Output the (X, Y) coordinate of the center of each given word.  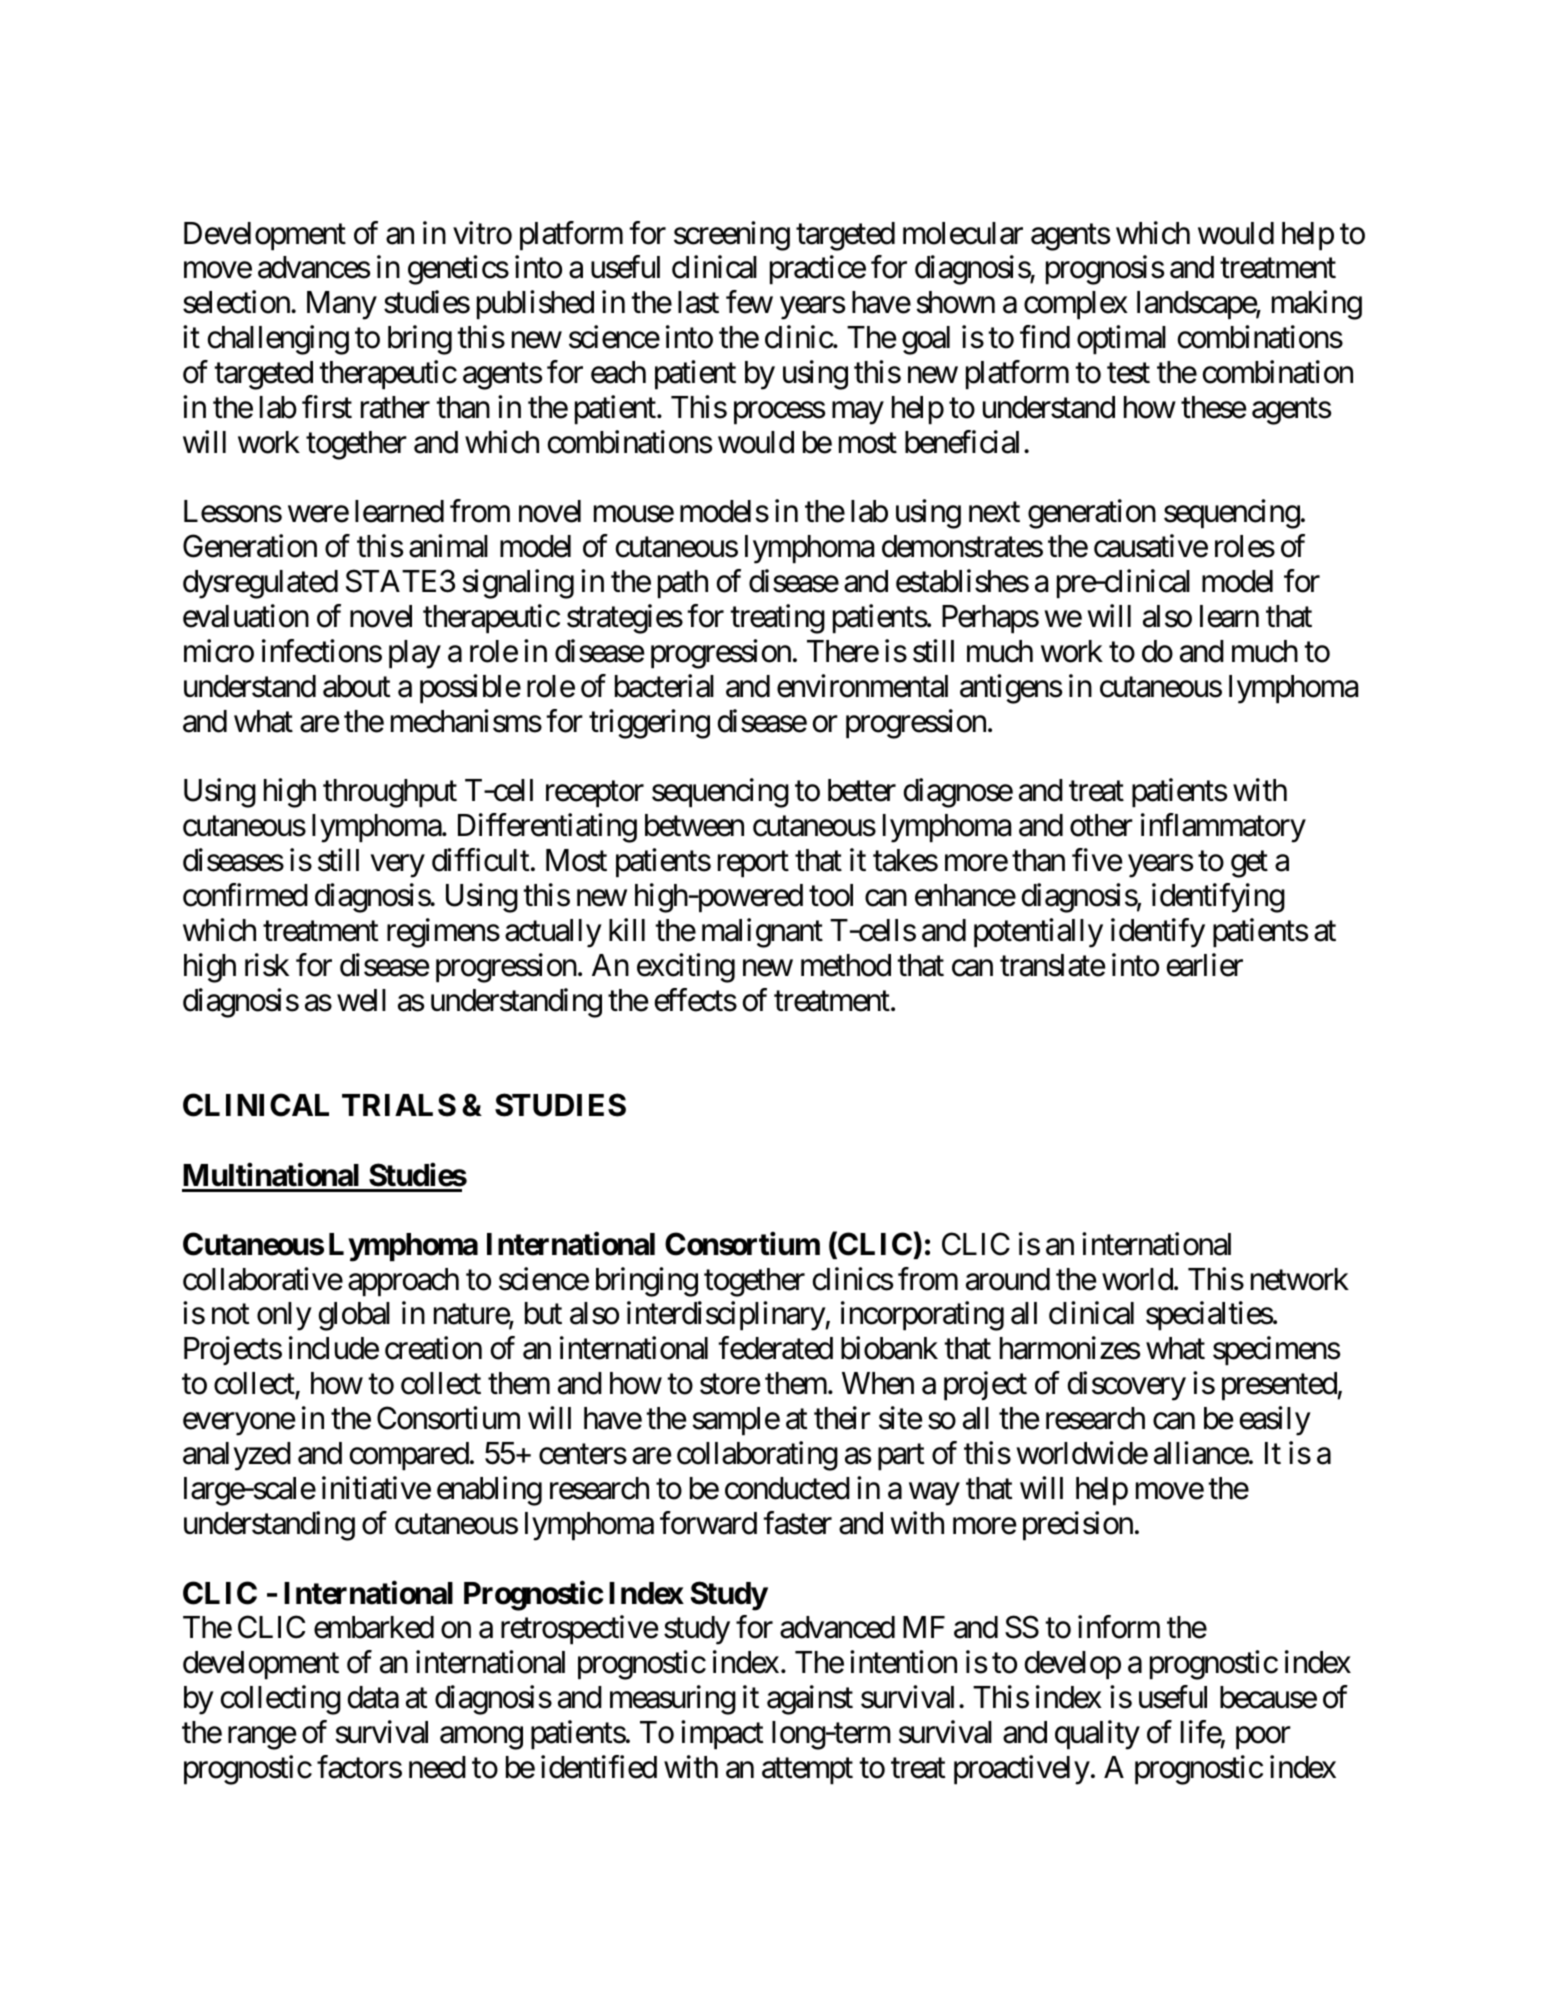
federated (775, 1348)
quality (1097, 1735)
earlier (1205, 965)
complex (1076, 305)
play (415, 654)
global (354, 1316)
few (749, 302)
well (361, 1000)
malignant (762, 933)
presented (1280, 1386)
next (994, 513)
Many (342, 305)
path (683, 584)
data (373, 1697)
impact (722, 1734)
